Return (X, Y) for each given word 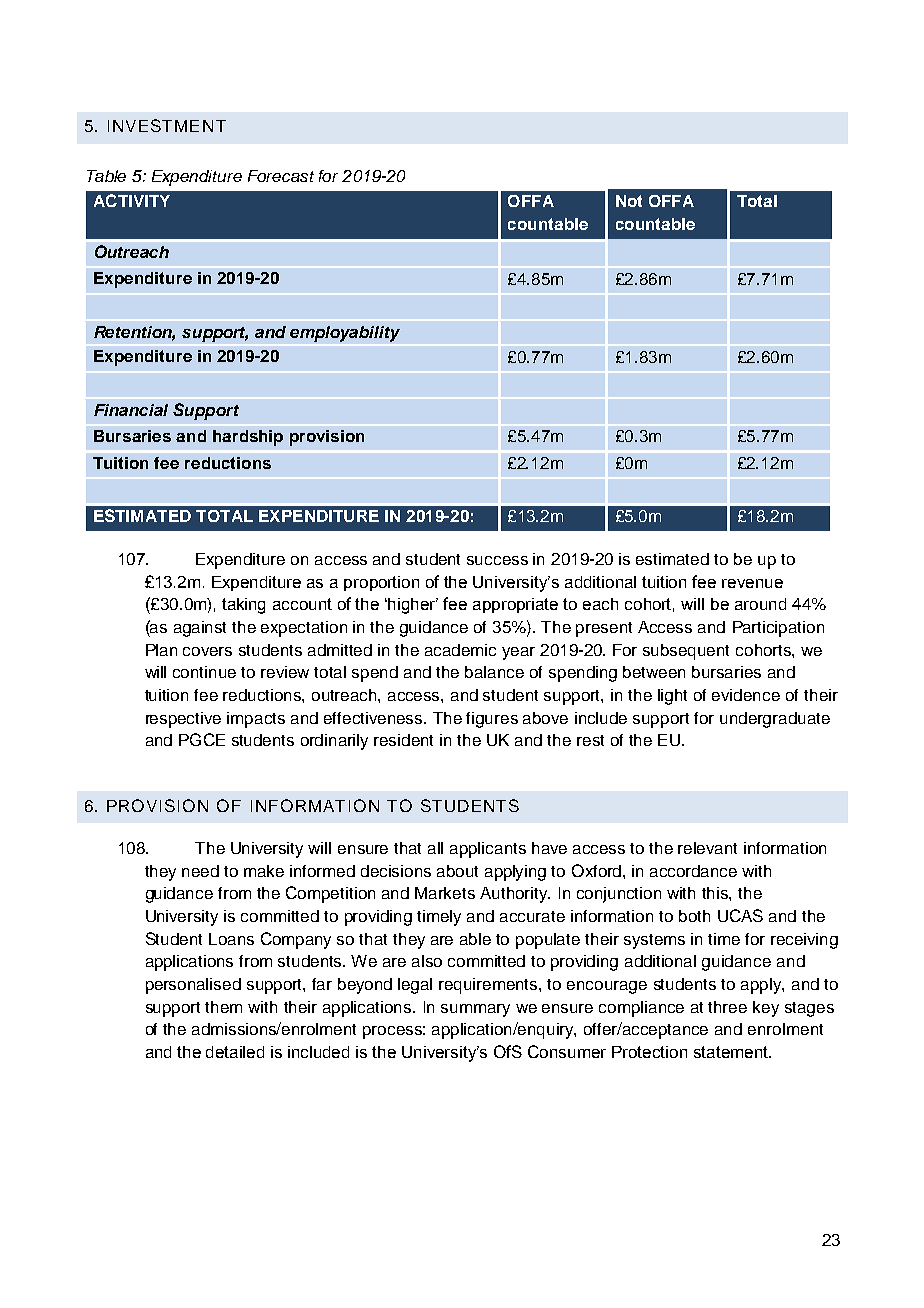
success (497, 560)
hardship (248, 438)
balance (494, 672)
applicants (488, 850)
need (200, 871)
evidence (746, 695)
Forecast (281, 176)
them (223, 1007)
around (760, 604)
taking (243, 606)
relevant (707, 848)
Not (629, 201)
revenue (752, 583)
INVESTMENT (167, 125)
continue (204, 672)
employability (345, 334)
